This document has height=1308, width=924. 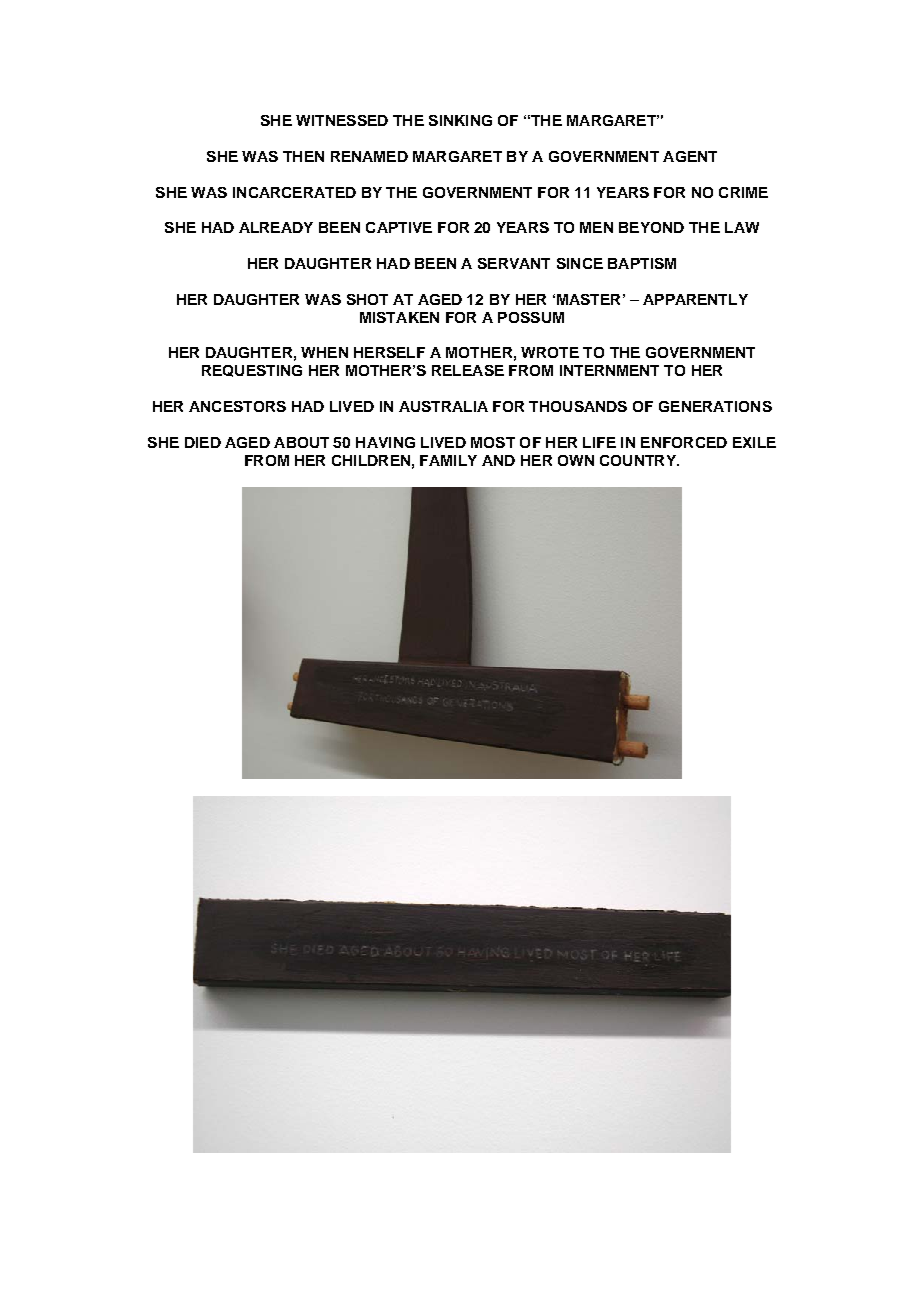 I want to click on SHOT, so click(x=367, y=299).
